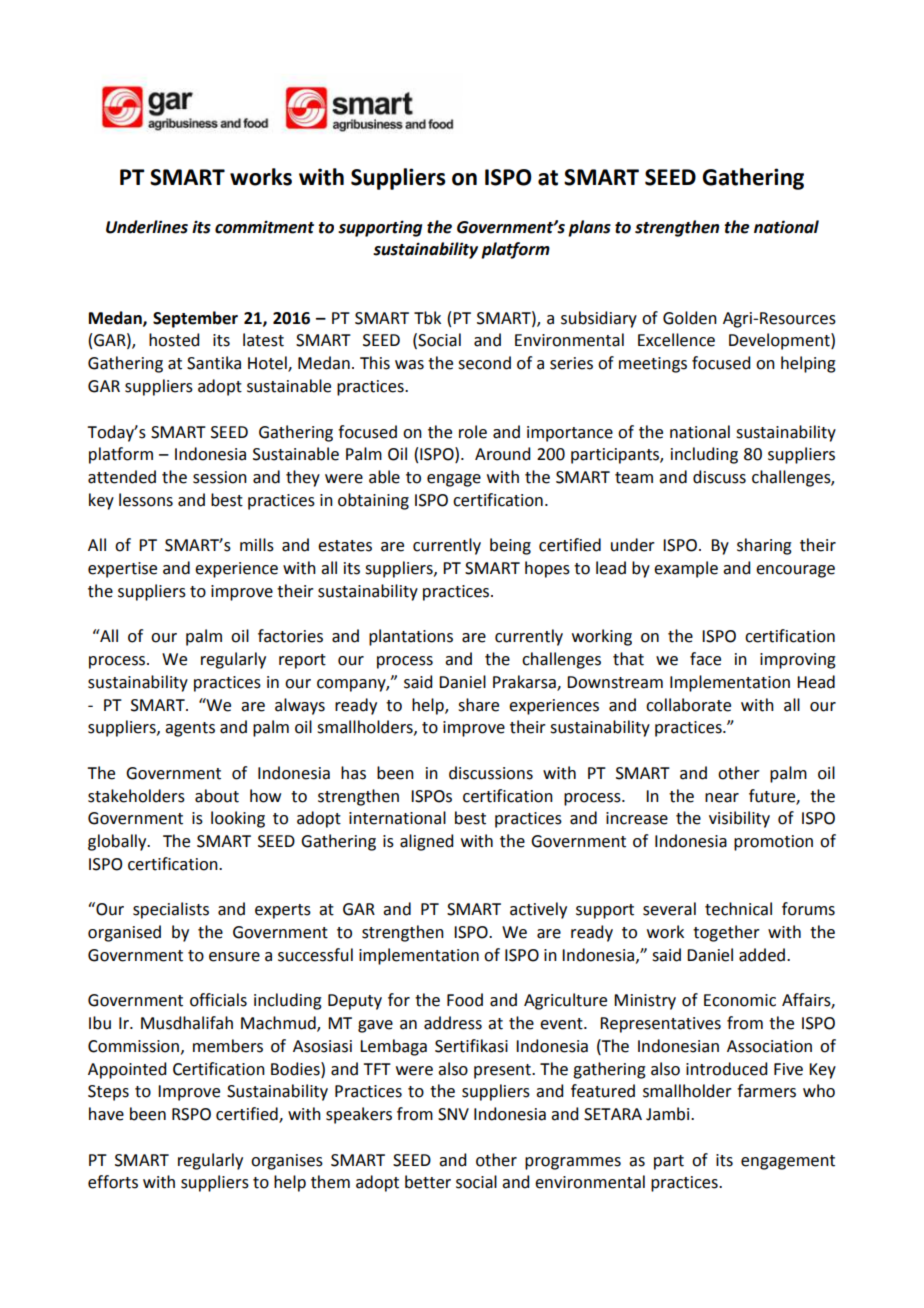 The height and width of the screenshot is (1308, 924). Describe the element at coordinates (220, 477) in the screenshot. I see `session` at that location.
